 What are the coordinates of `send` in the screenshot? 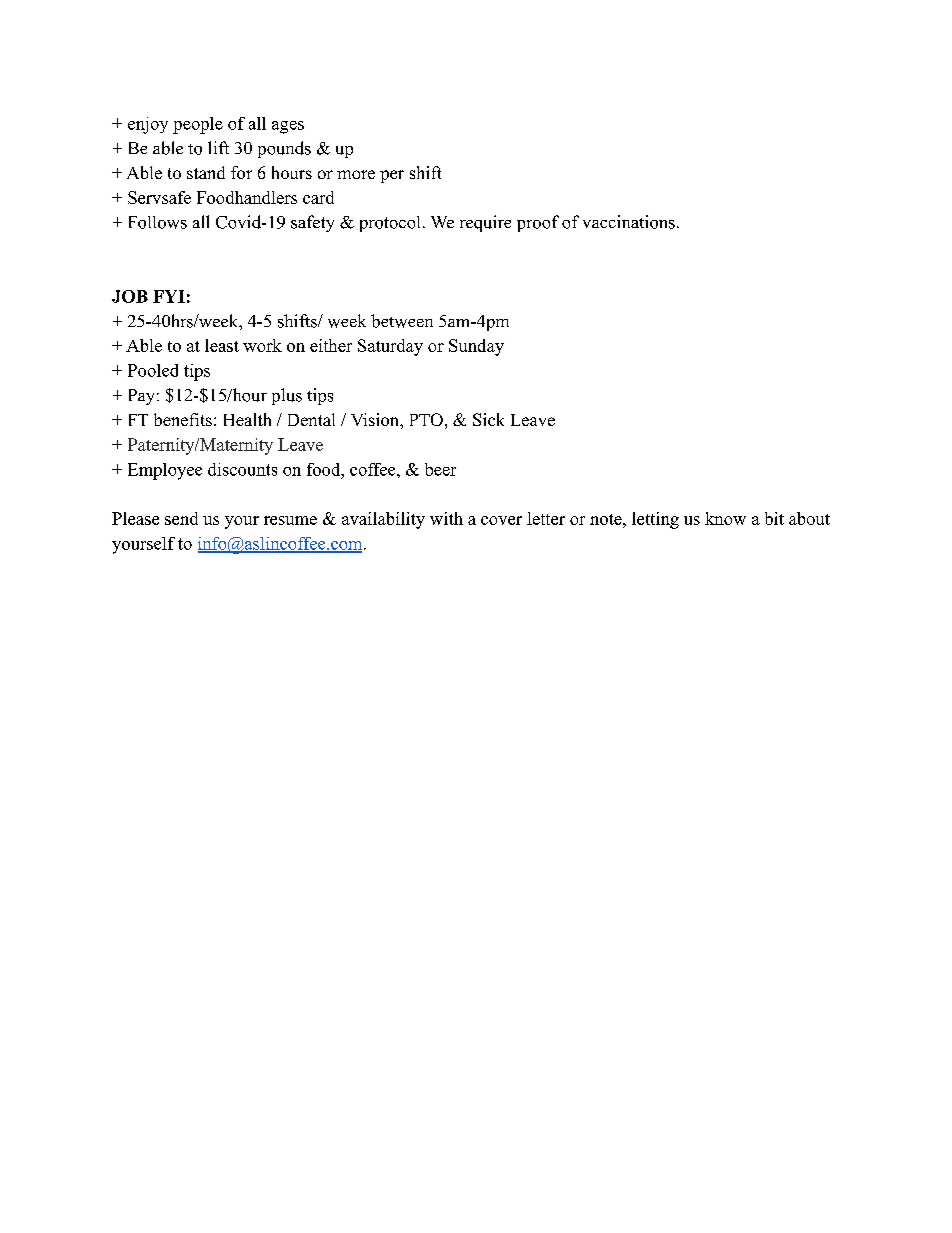 It's located at (181, 518).
